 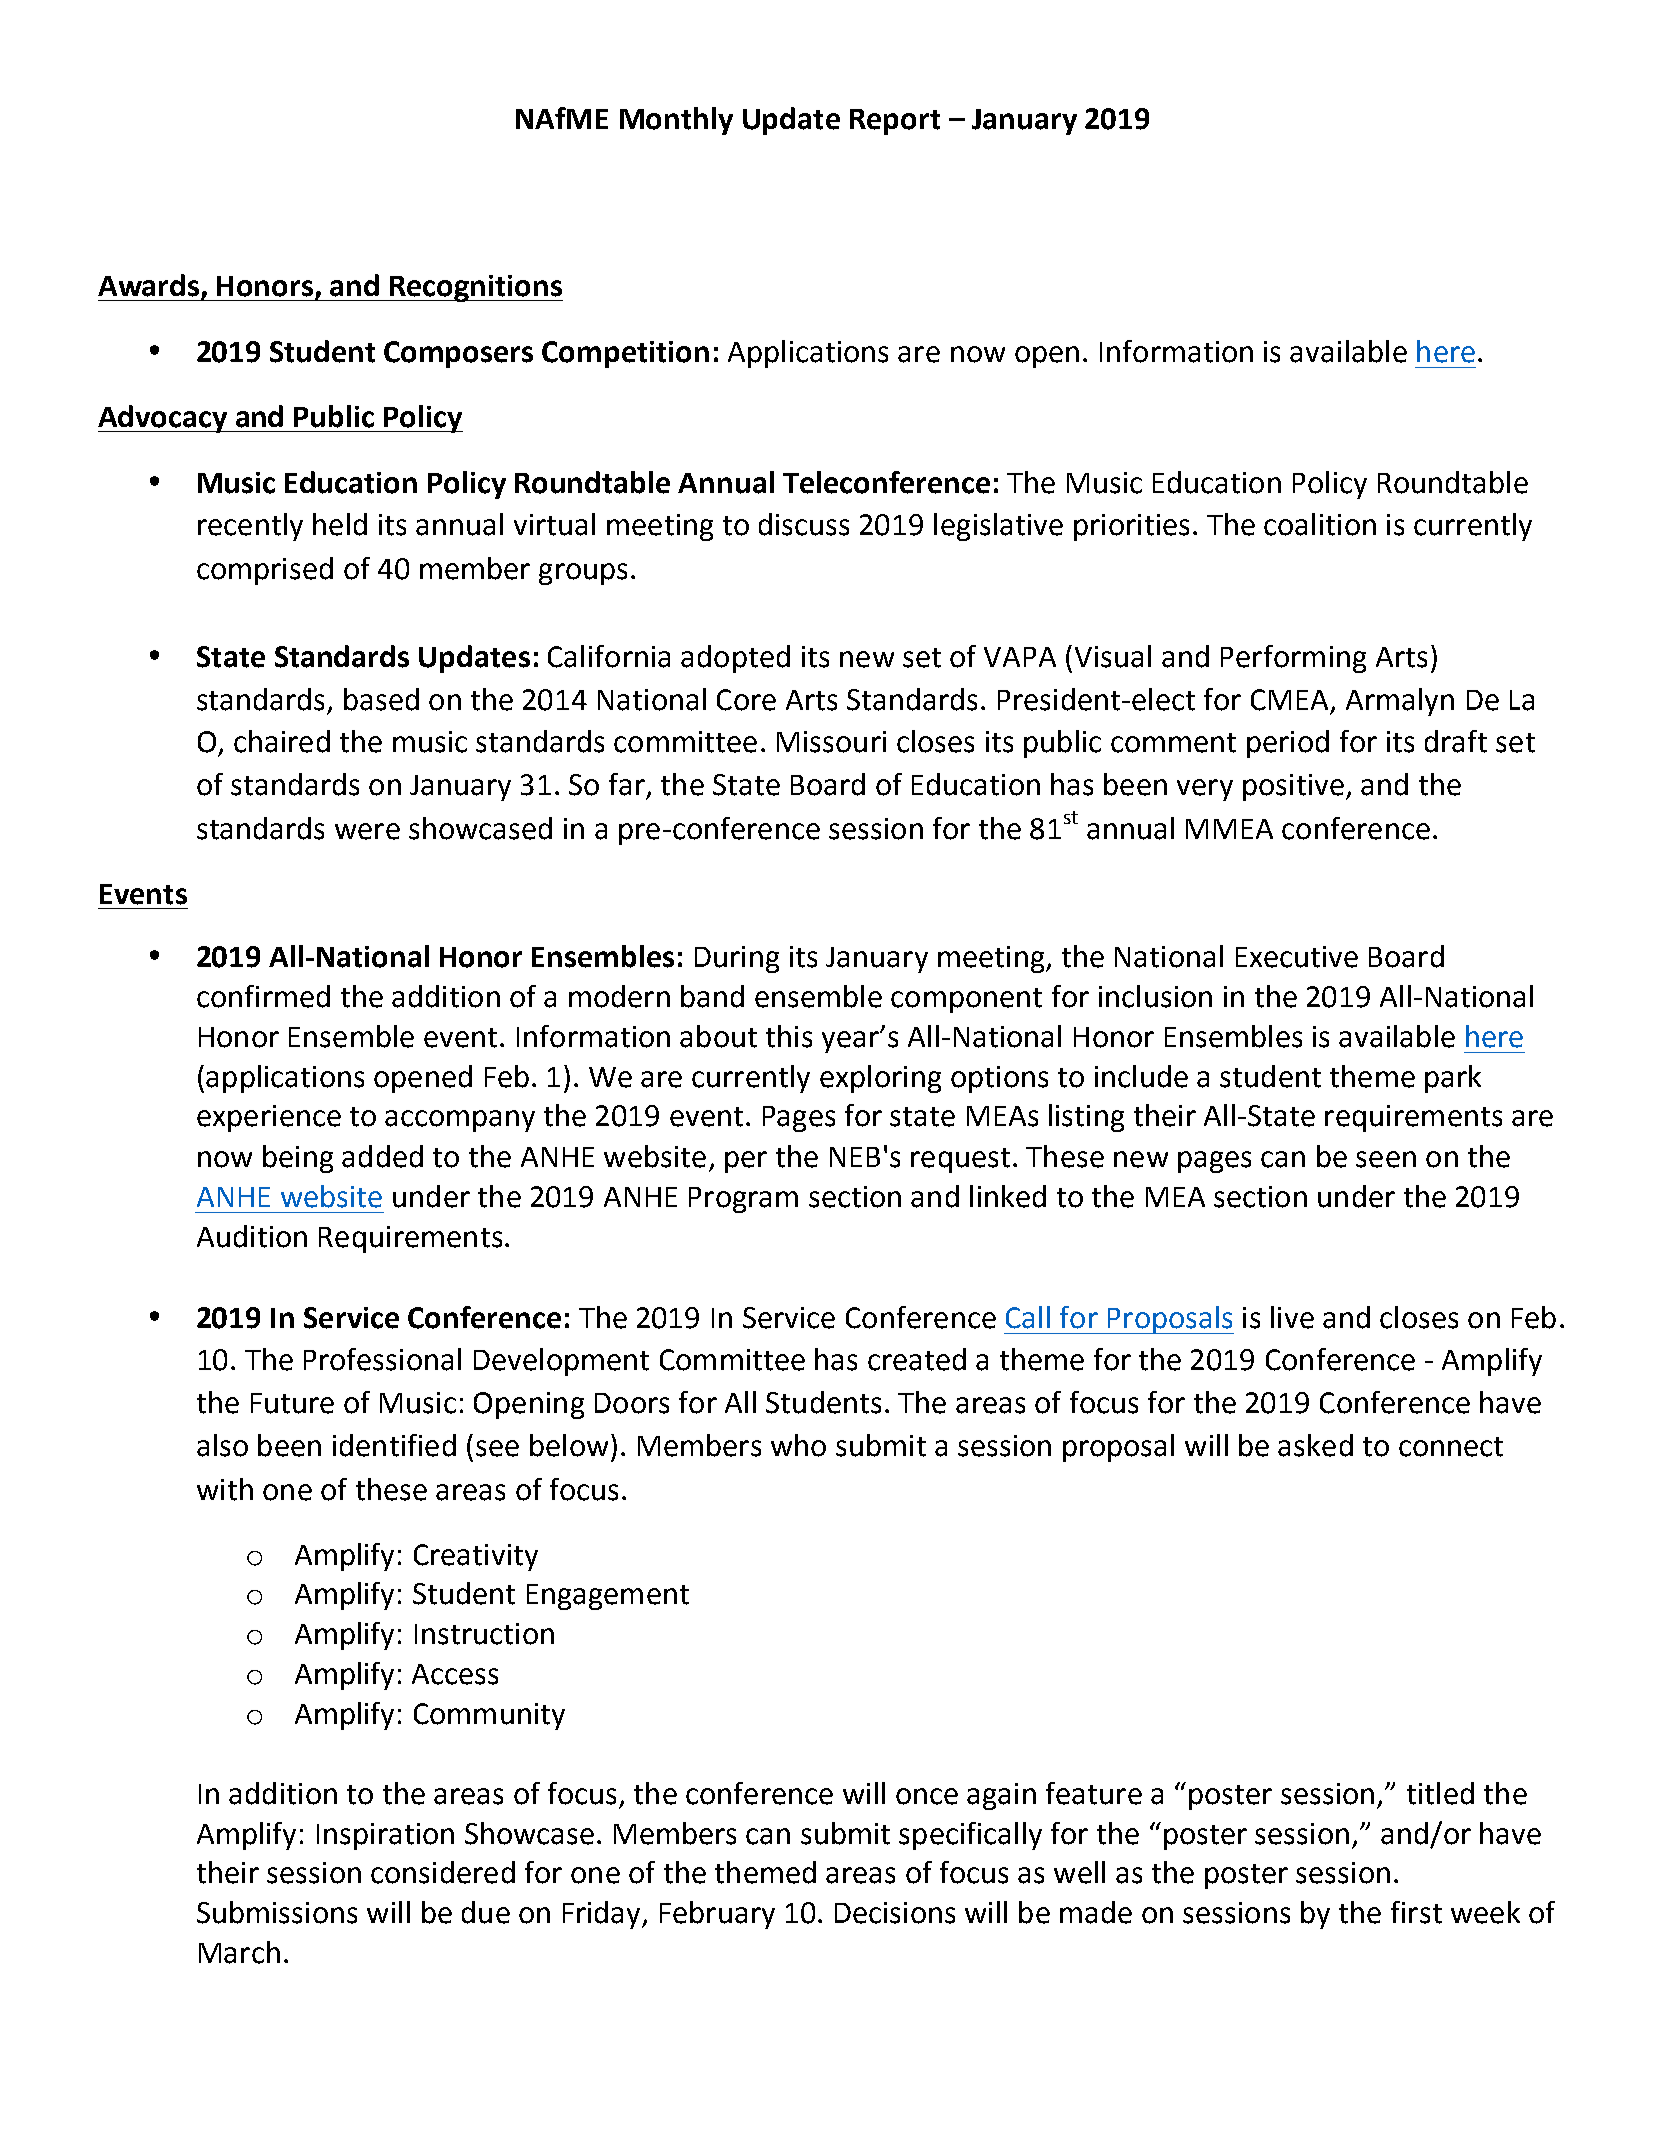 I want to click on period, so click(x=1288, y=744).
